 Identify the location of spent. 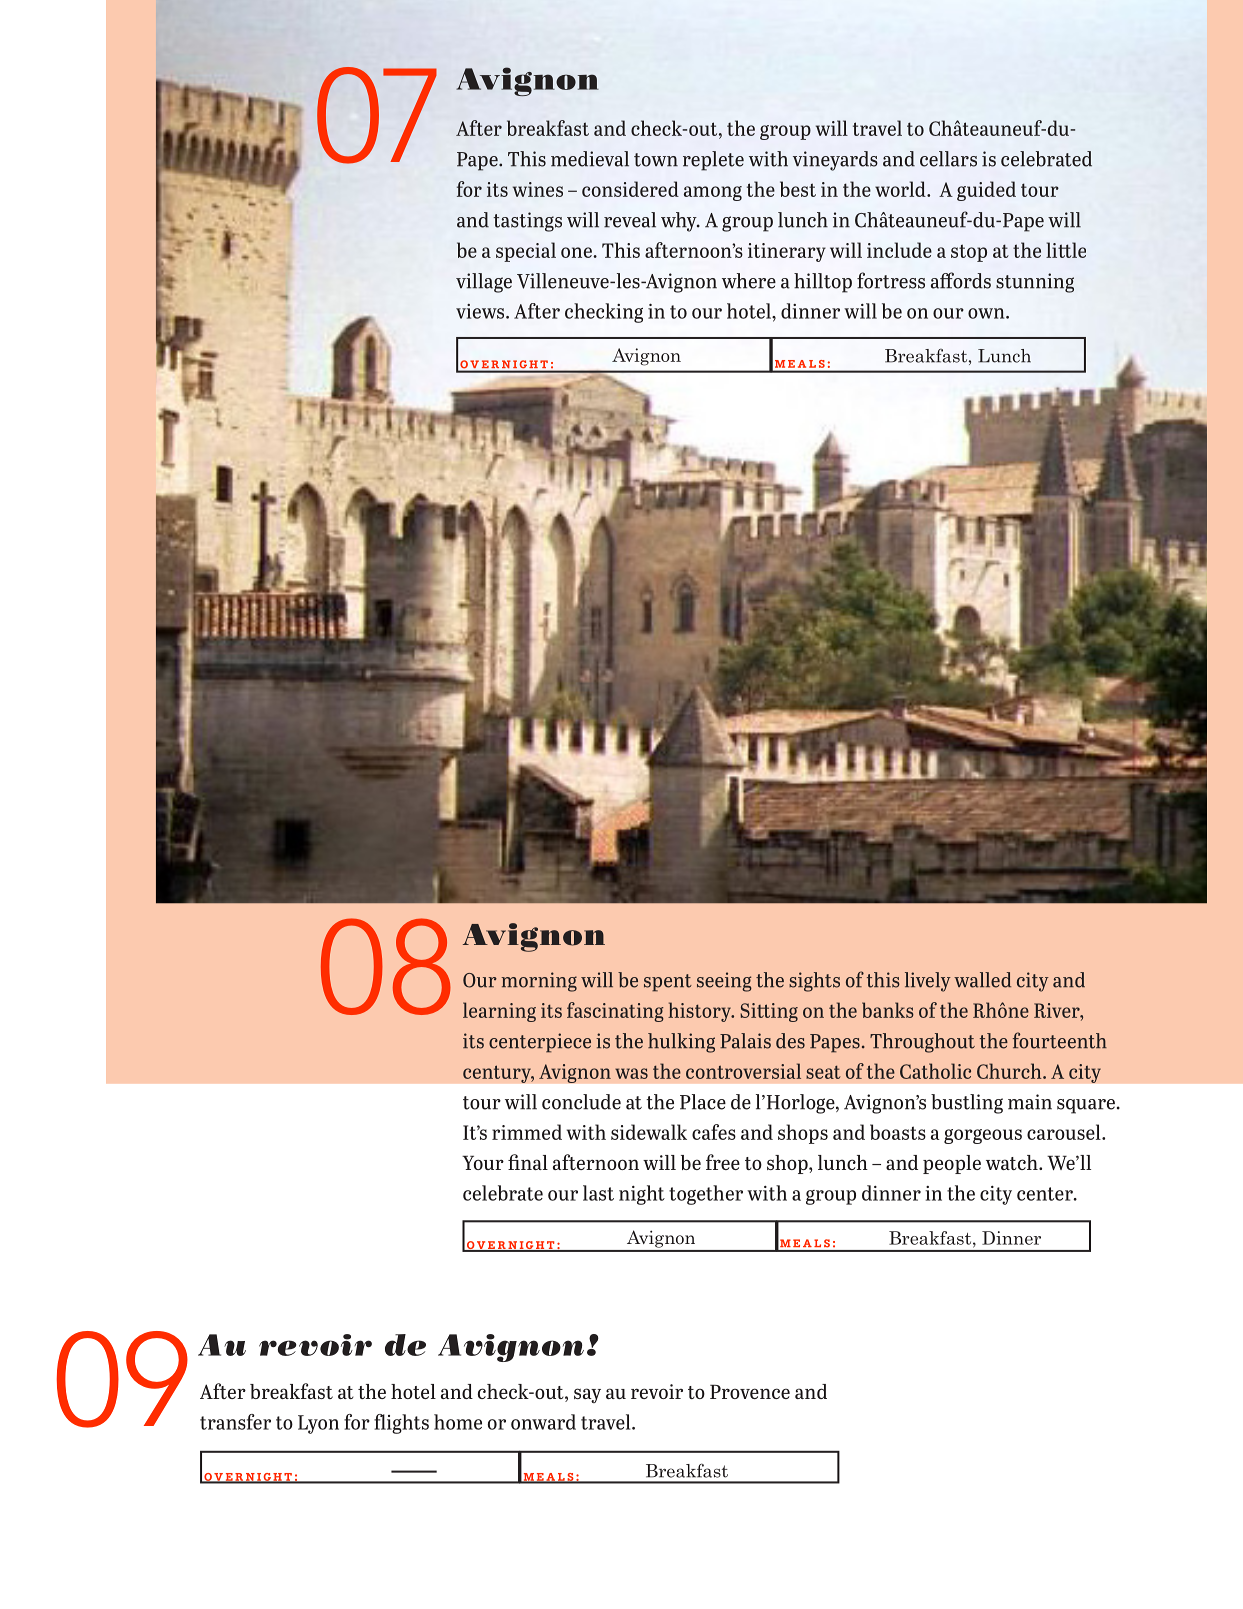
(668, 983).
